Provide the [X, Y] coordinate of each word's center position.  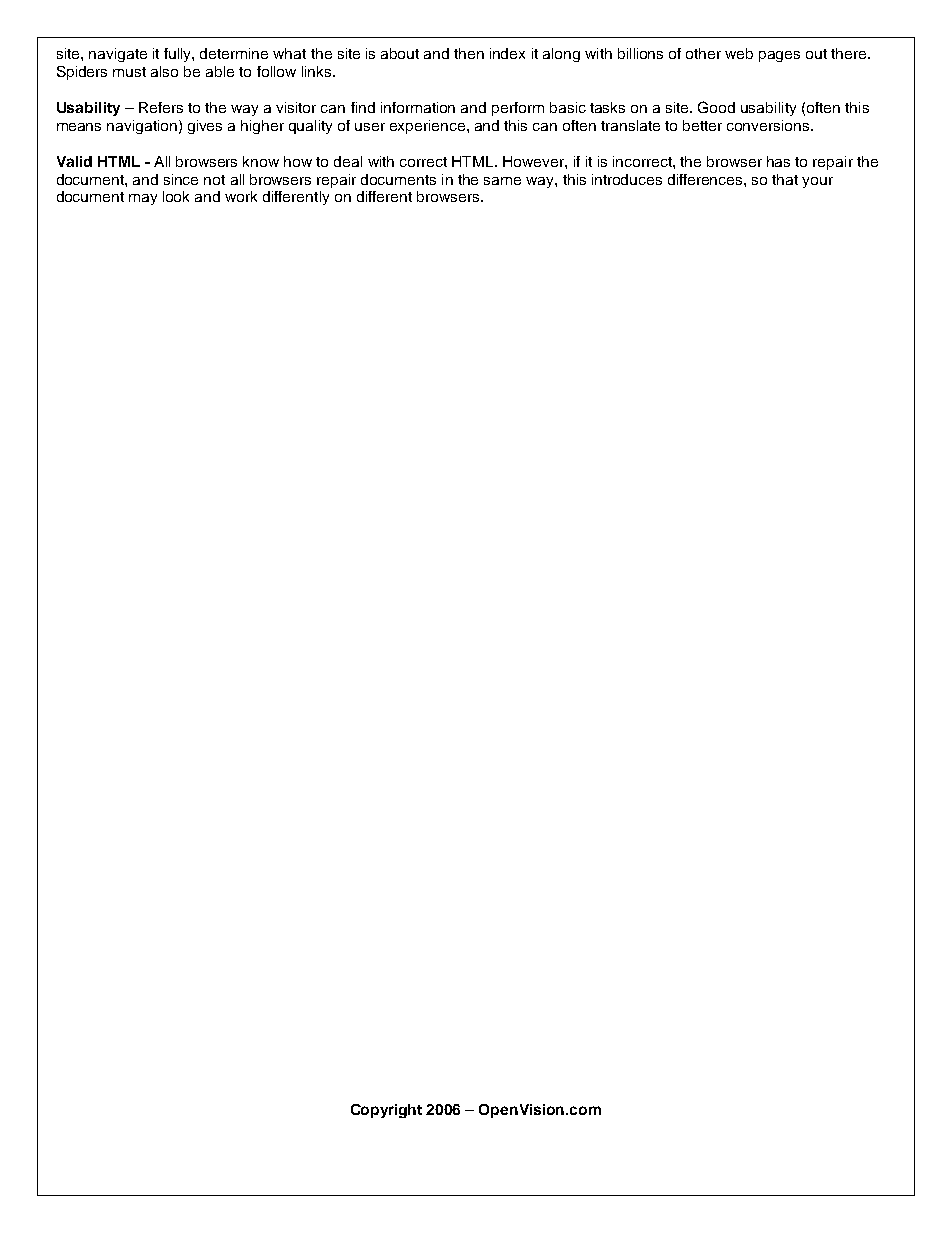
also [164, 71]
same [502, 181]
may [143, 199]
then [469, 53]
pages [779, 56]
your [817, 182]
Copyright [386, 1111]
